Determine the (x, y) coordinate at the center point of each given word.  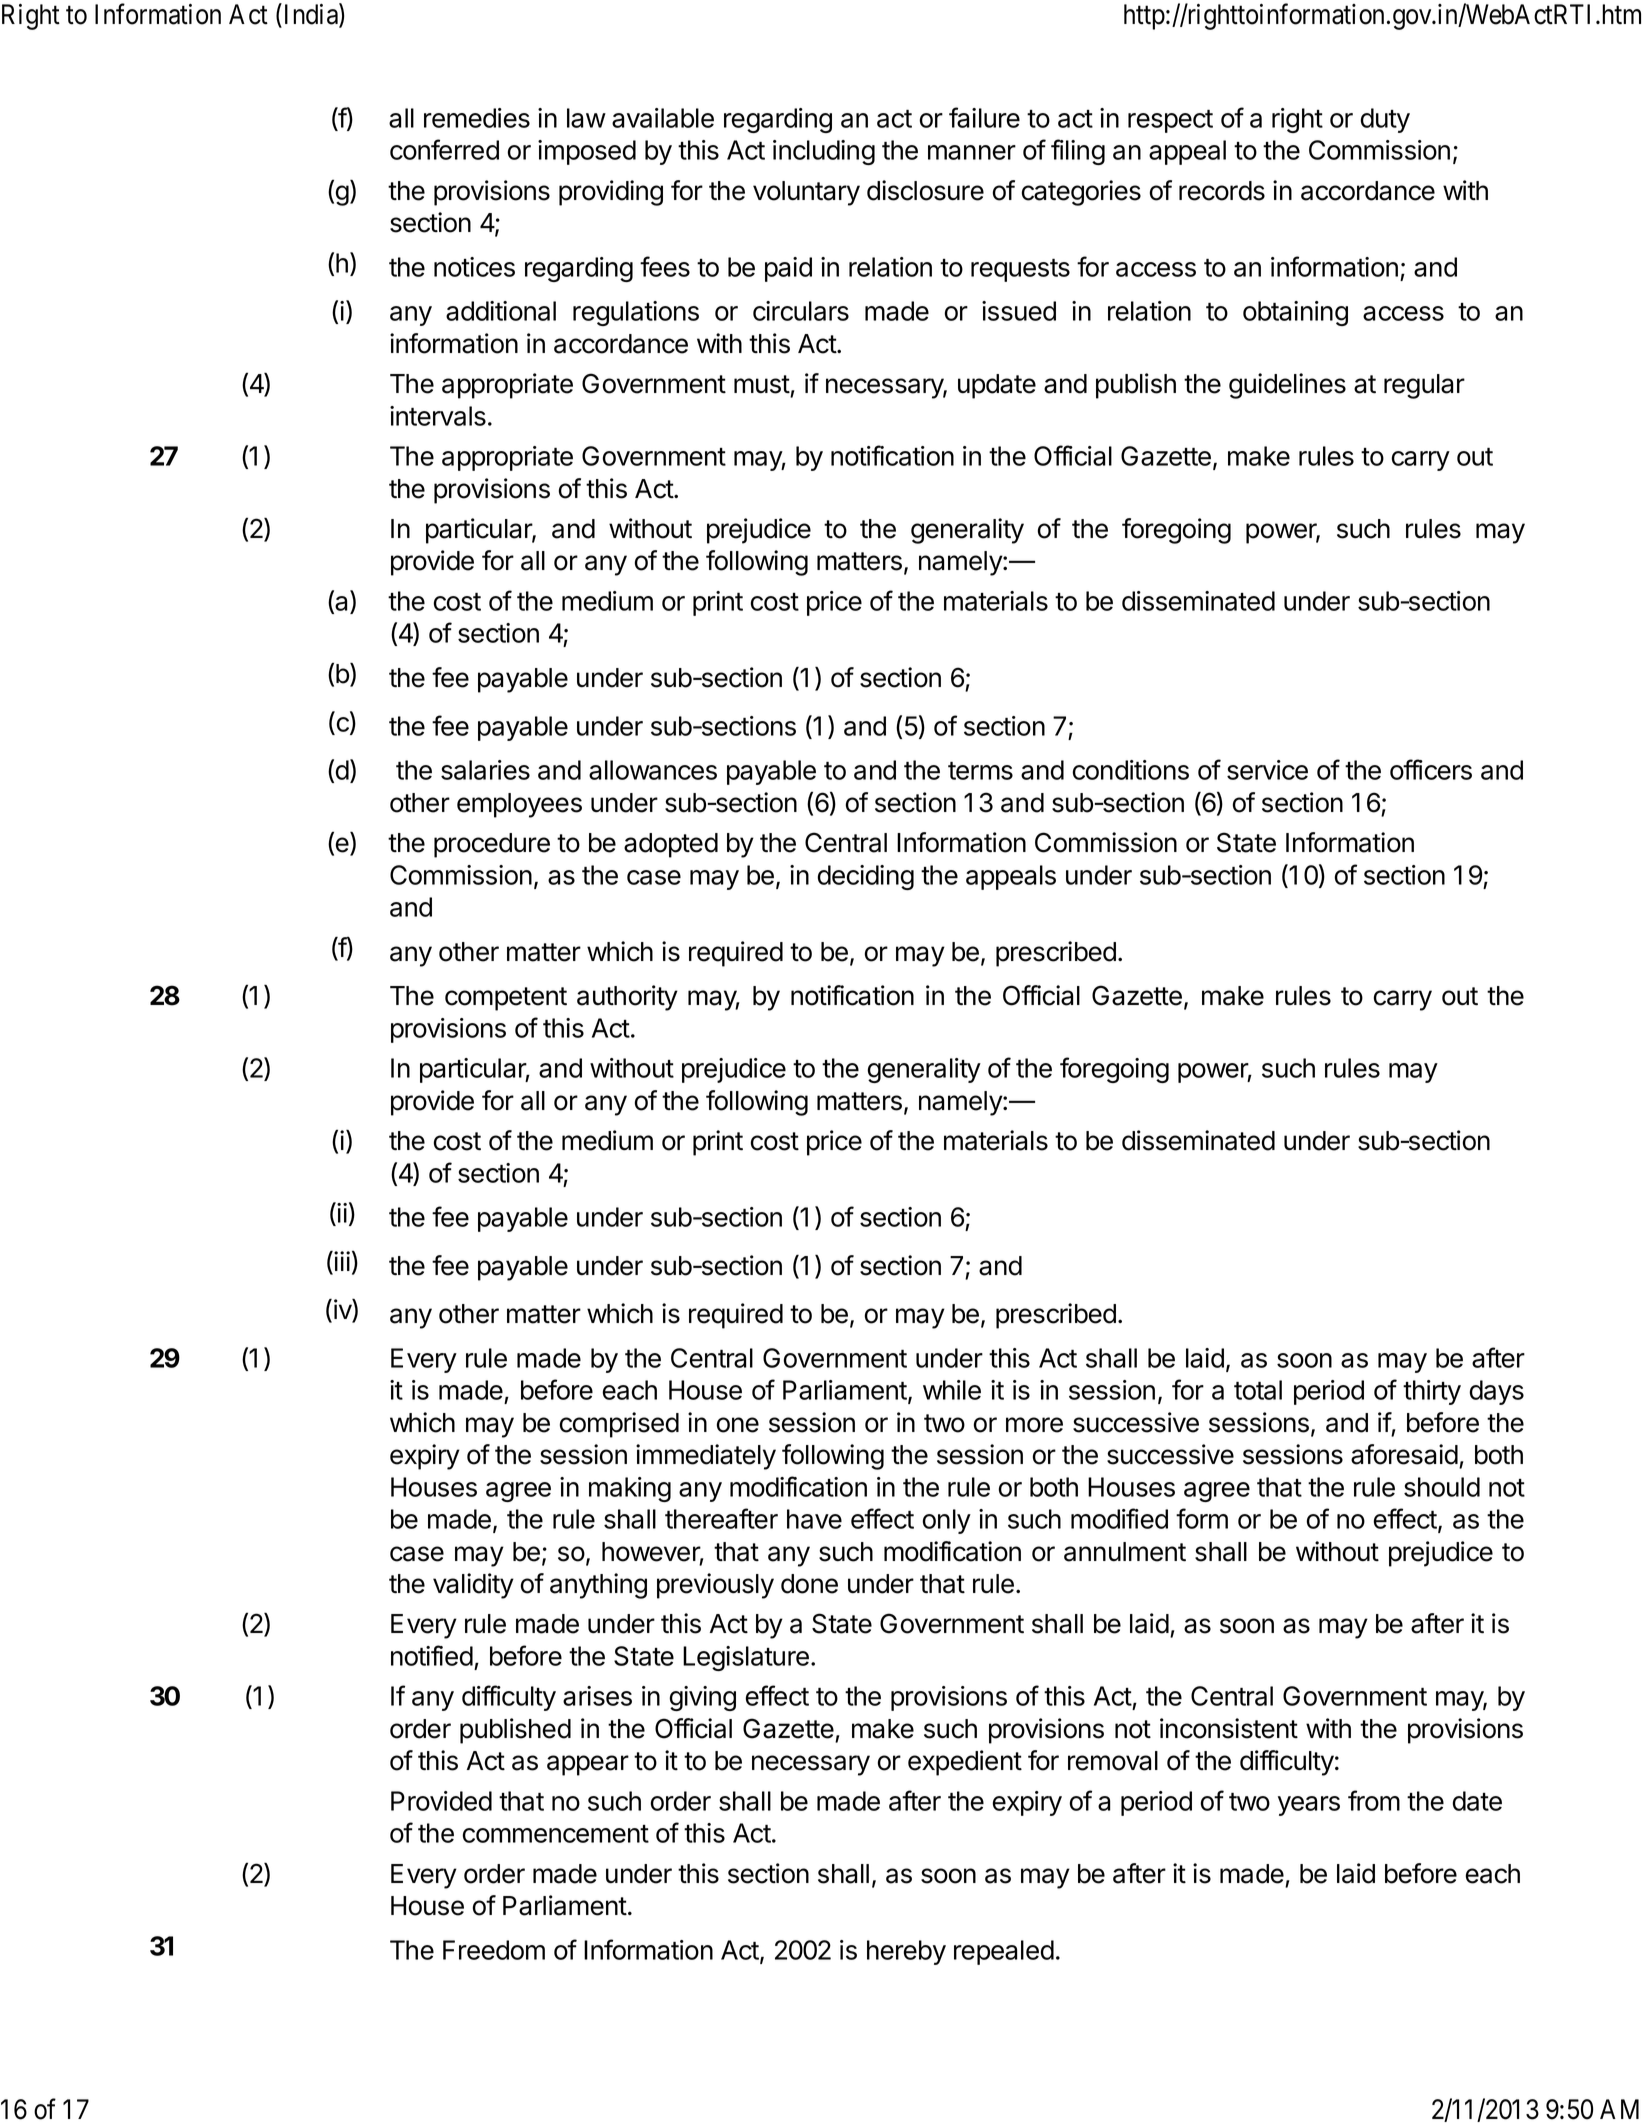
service (1267, 770)
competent (506, 999)
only (947, 1521)
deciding (866, 877)
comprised (619, 1425)
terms (980, 771)
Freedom (494, 1950)
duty (1385, 120)
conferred (444, 149)
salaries (485, 770)
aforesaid (1404, 1454)
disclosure (925, 190)
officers (1431, 769)
